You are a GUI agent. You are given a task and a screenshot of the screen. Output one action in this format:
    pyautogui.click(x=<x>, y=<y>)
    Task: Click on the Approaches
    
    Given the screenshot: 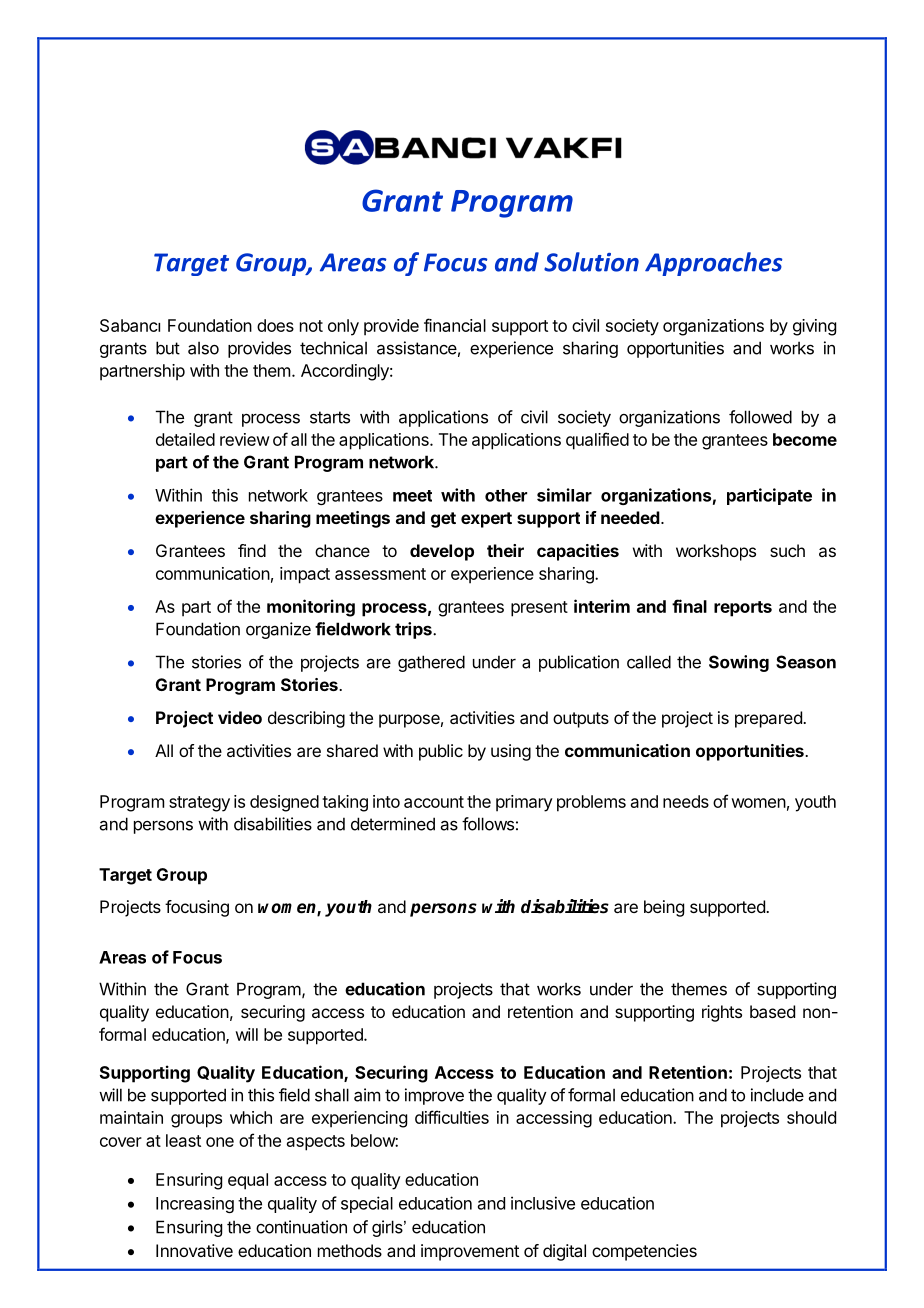 What is the action you would take?
    pyautogui.click(x=713, y=264)
